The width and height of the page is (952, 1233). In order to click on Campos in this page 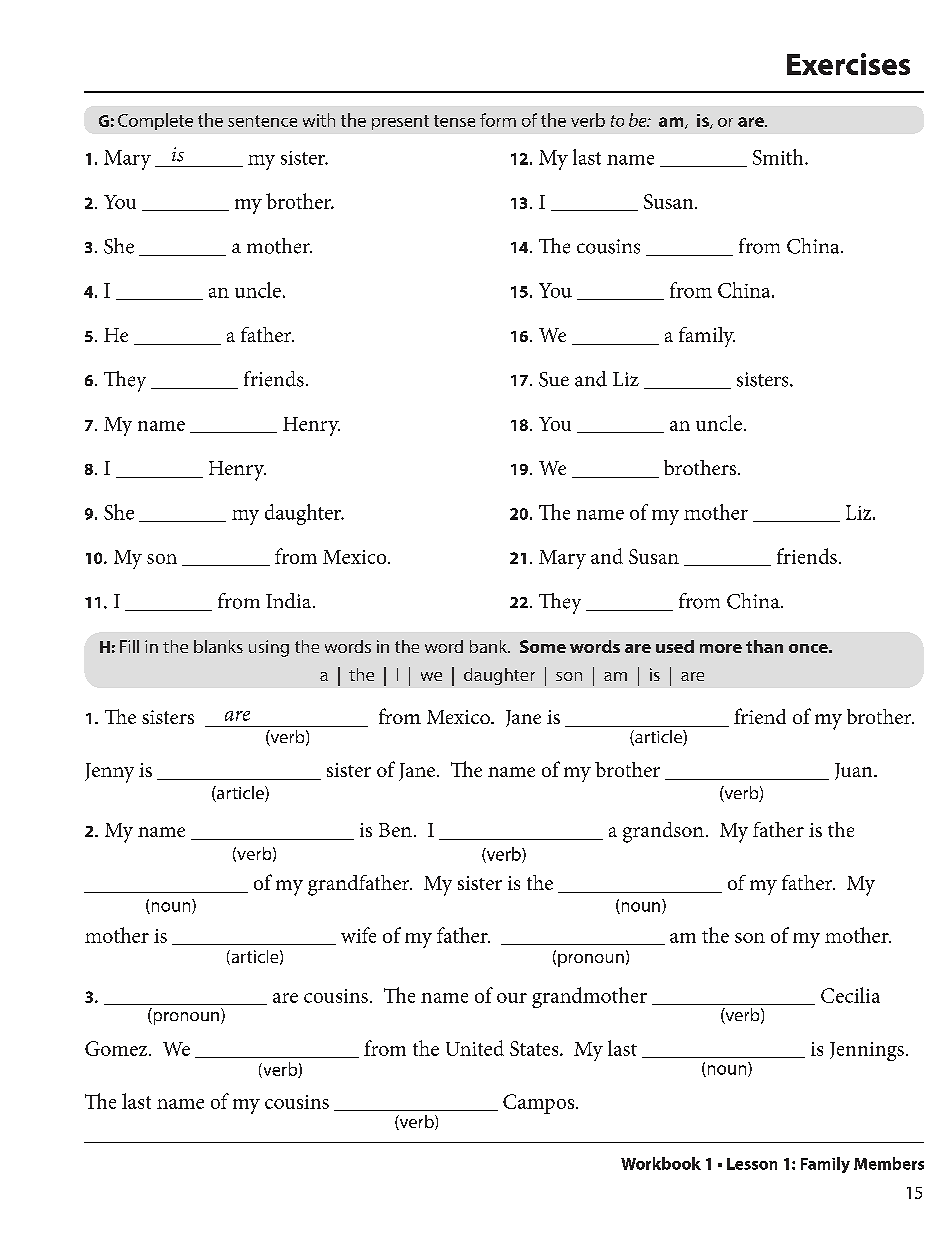, I will do `click(540, 1104)`.
